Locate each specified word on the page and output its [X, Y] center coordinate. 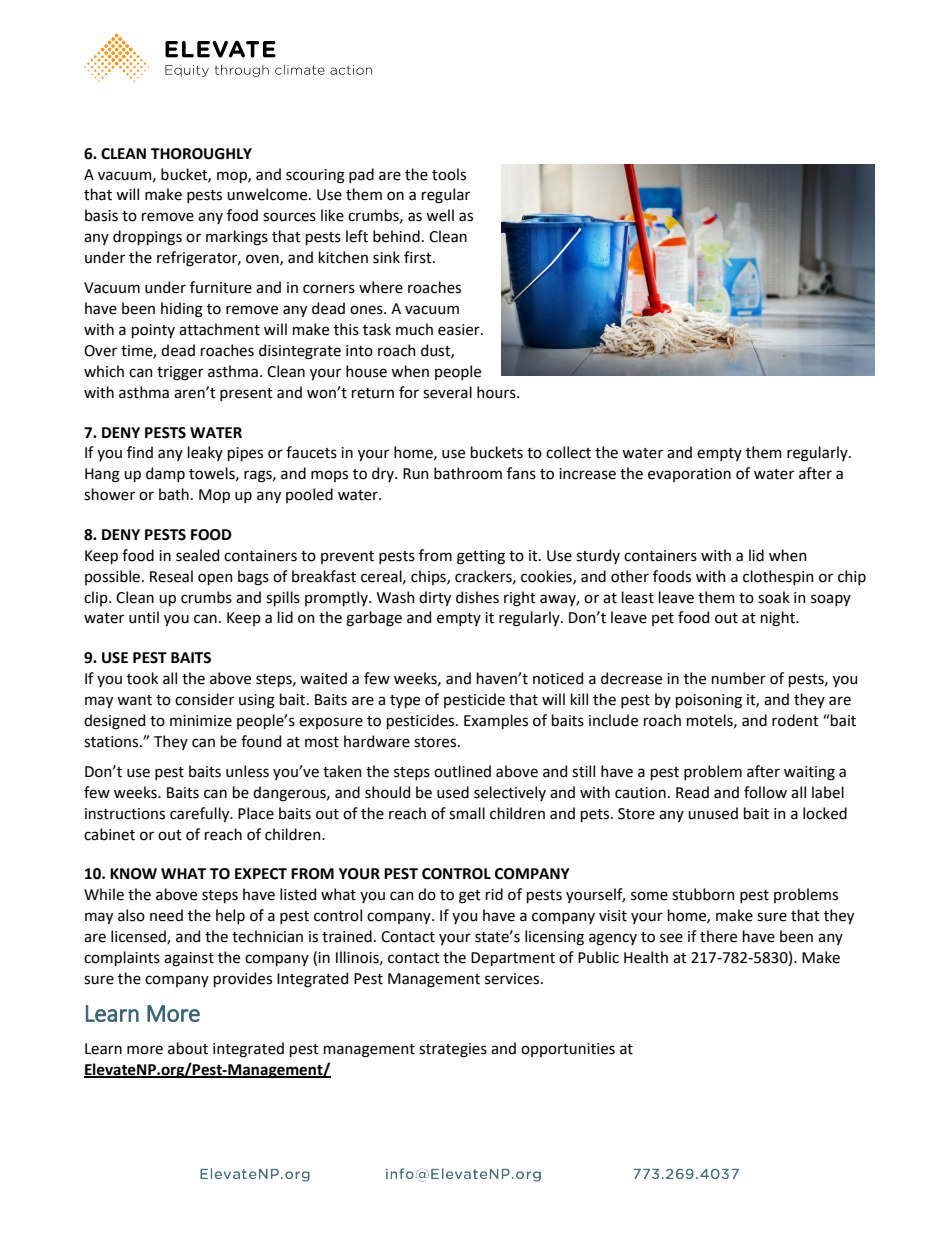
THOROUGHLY [201, 154]
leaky [205, 453]
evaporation [689, 475]
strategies [453, 1050]
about [188, 1048]
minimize [201, 721]
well [440, 215]
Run [416, 474]
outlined [462, 771]
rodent [795, 720]
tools [449, 174]
